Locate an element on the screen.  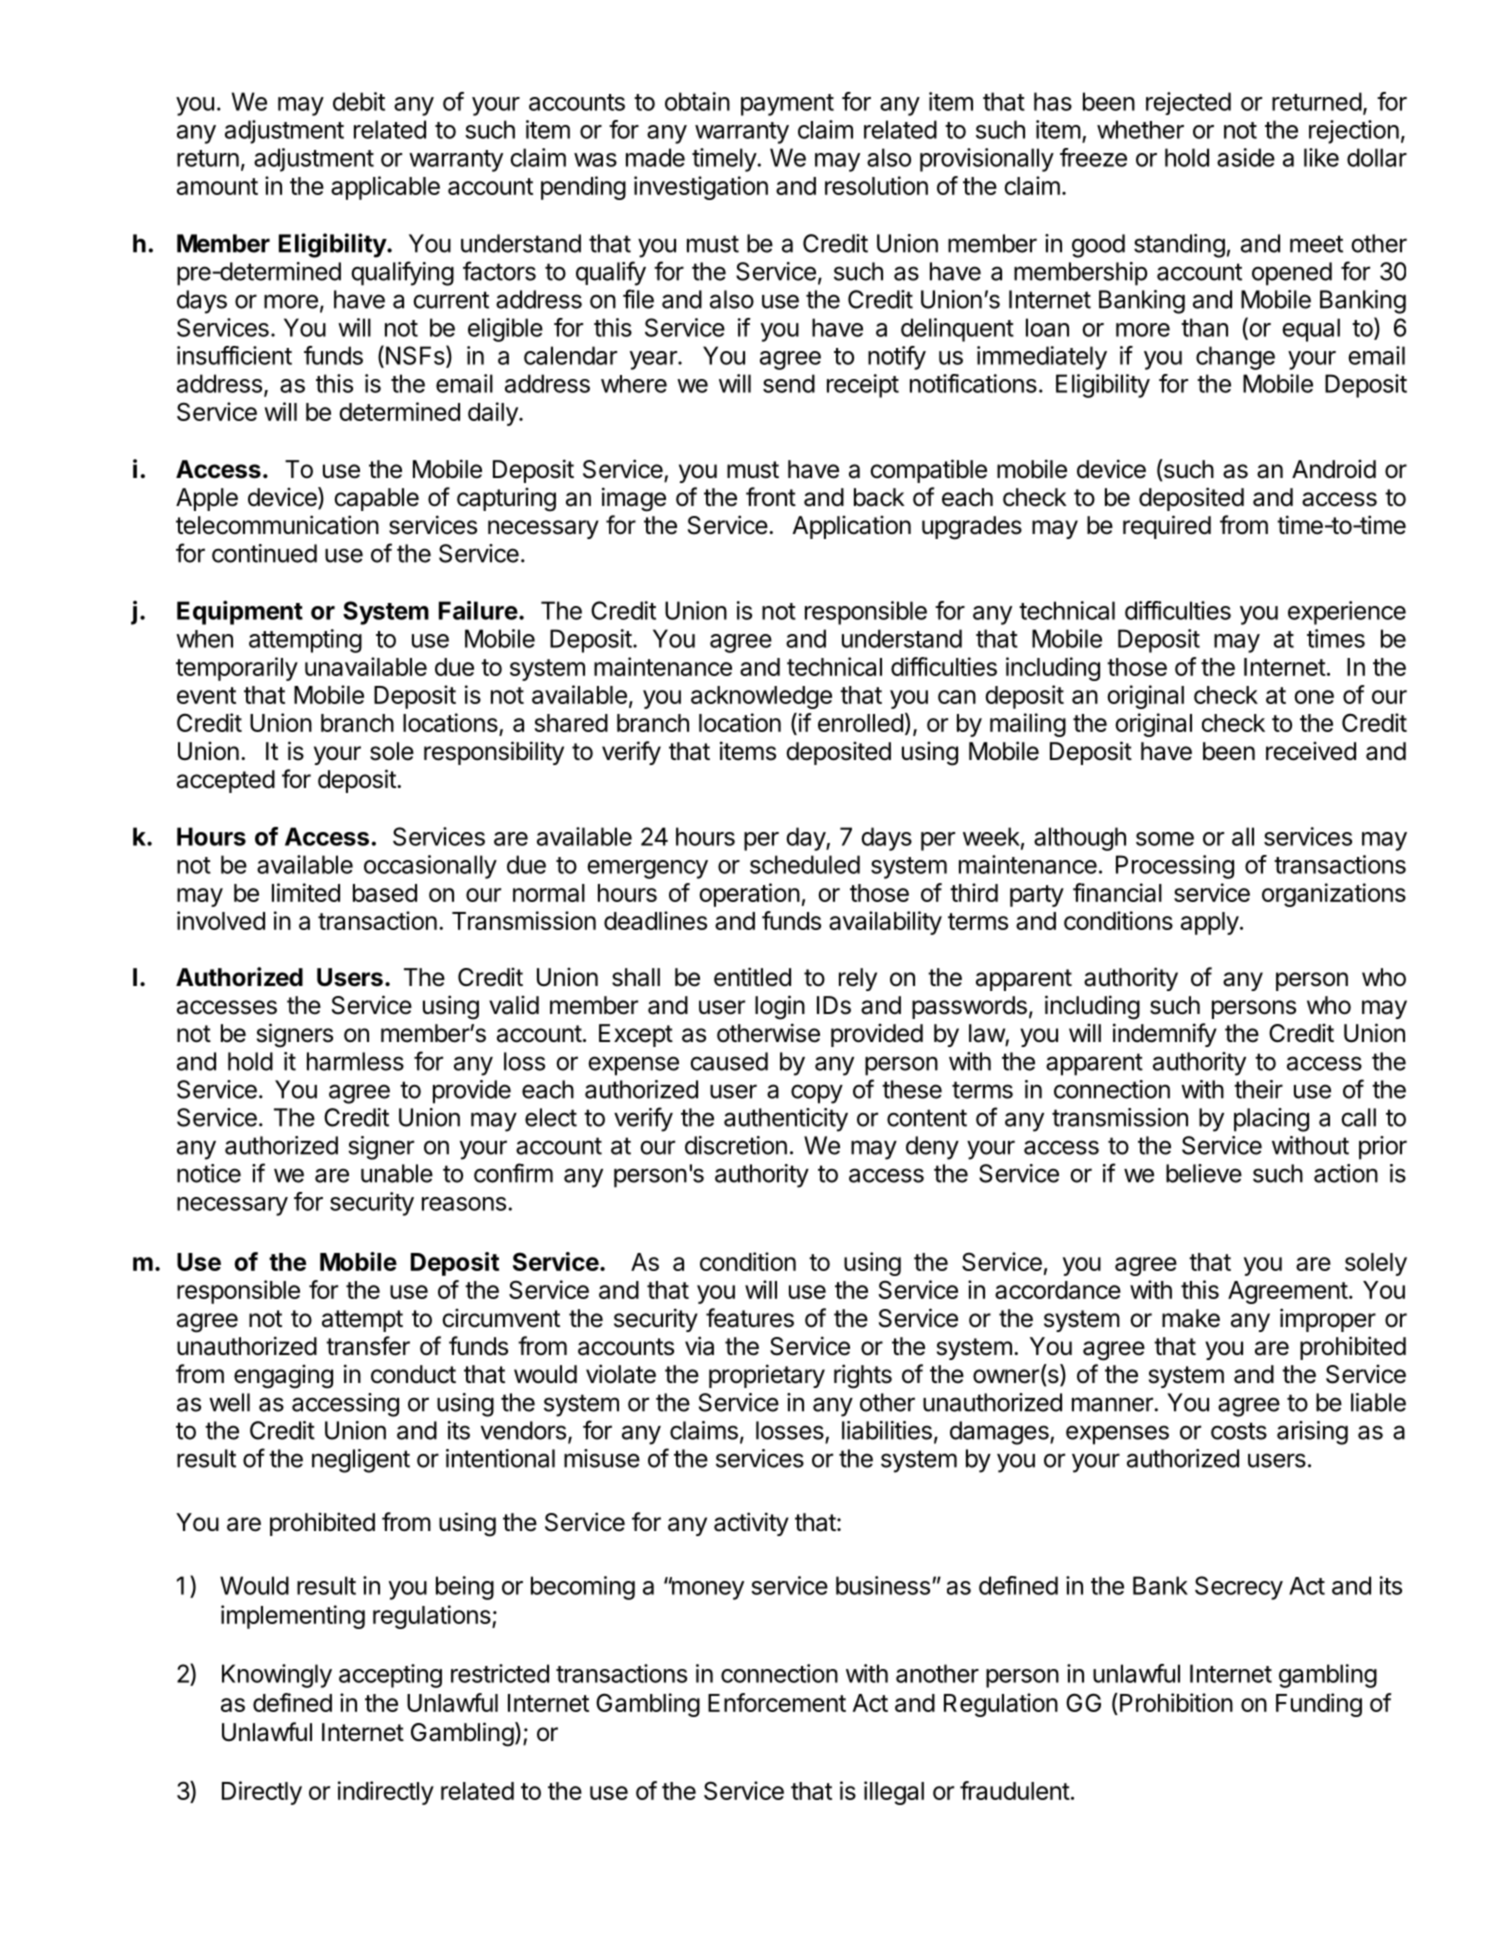
Enforcement is located at coordinates (777, 1702).
